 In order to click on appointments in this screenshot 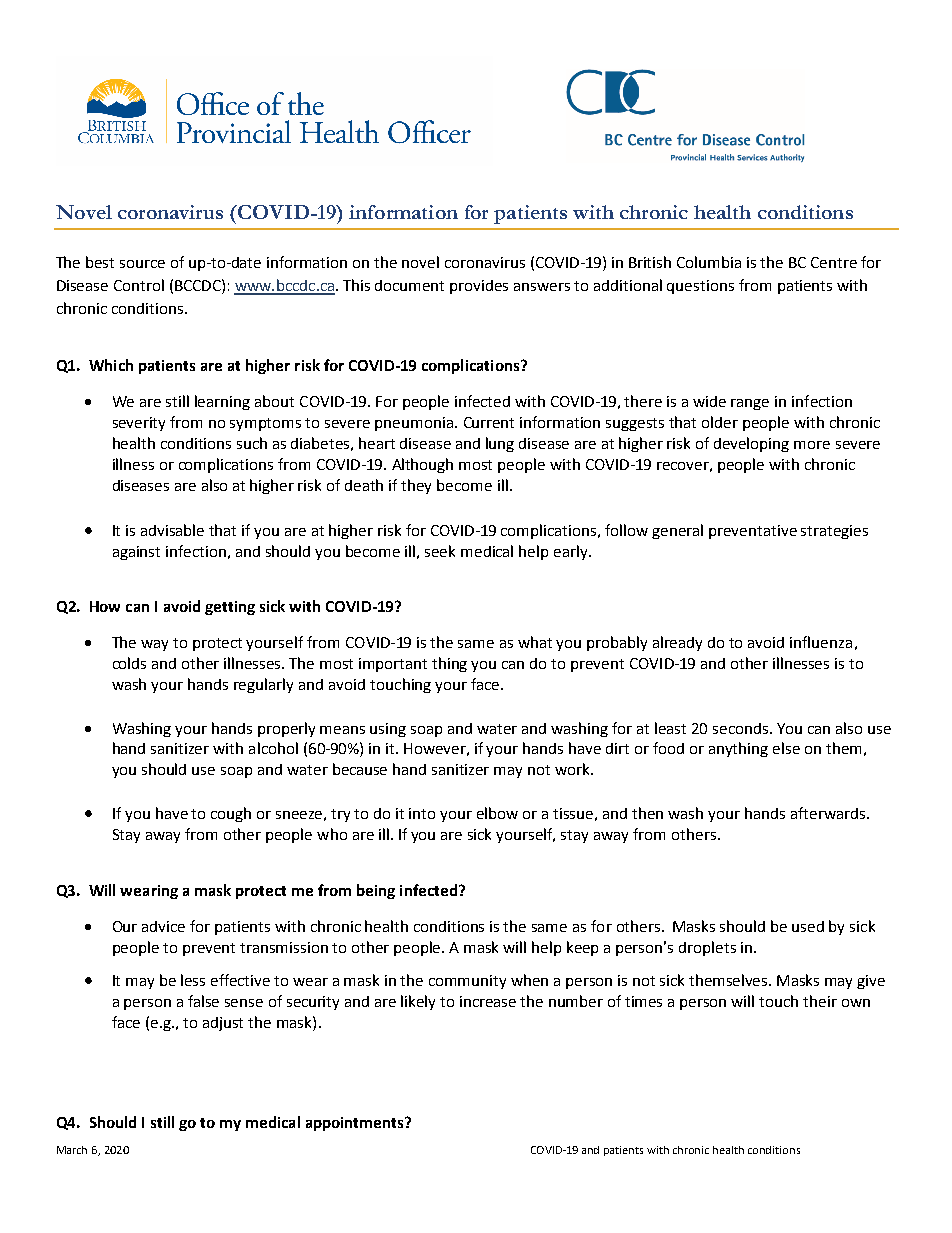, I will do `click(356, 1124)`.
